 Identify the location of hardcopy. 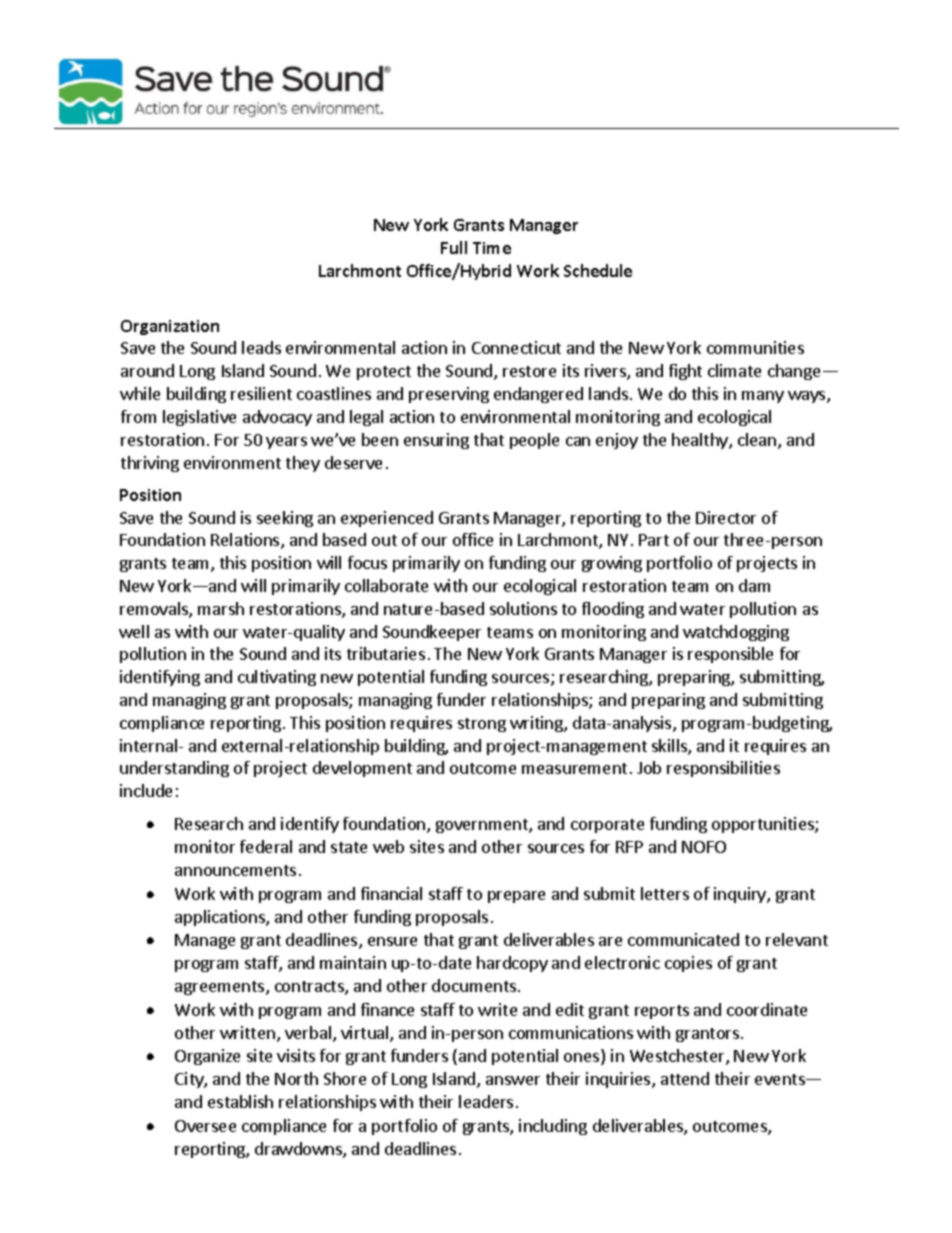
(512, 964).
